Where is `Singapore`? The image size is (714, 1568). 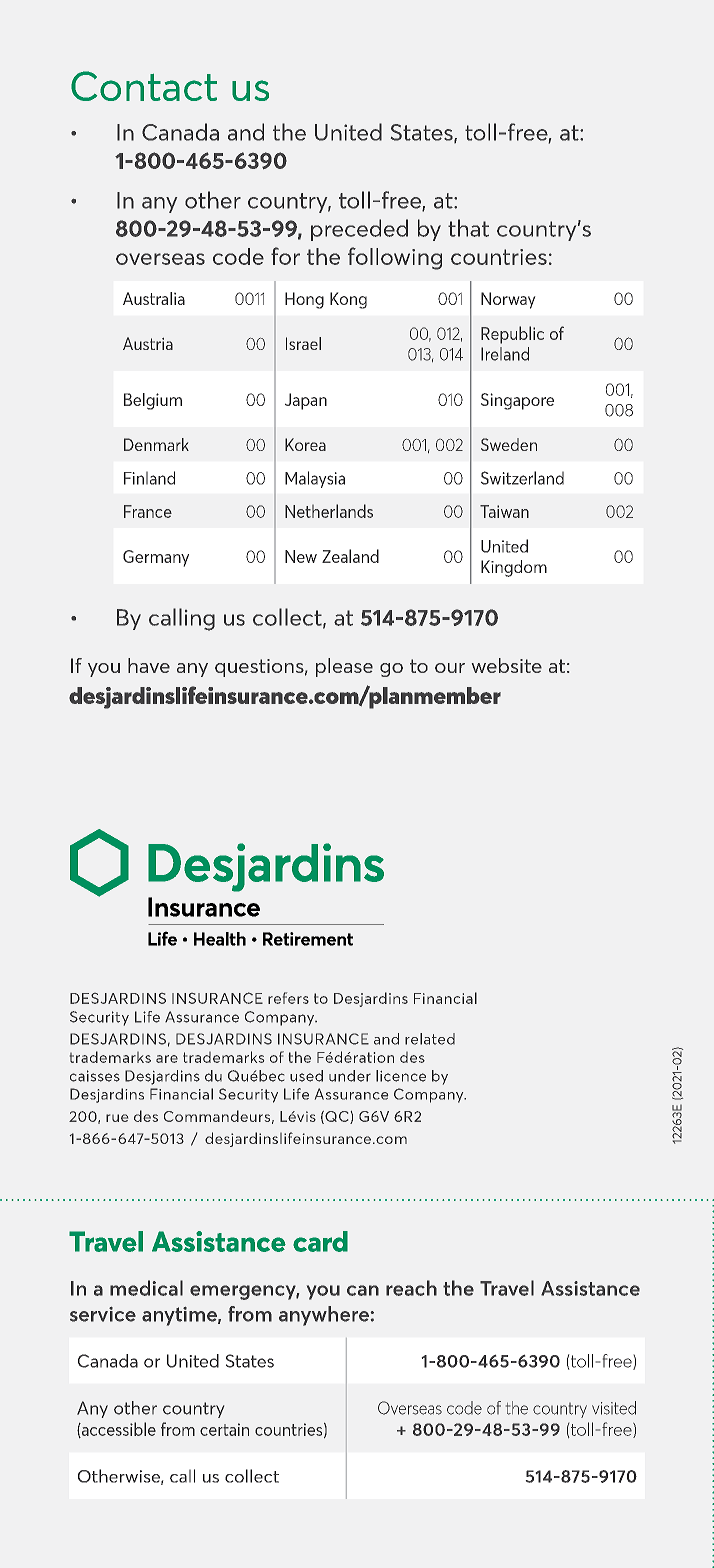
Singapore is located at coordinates (517, 401).
